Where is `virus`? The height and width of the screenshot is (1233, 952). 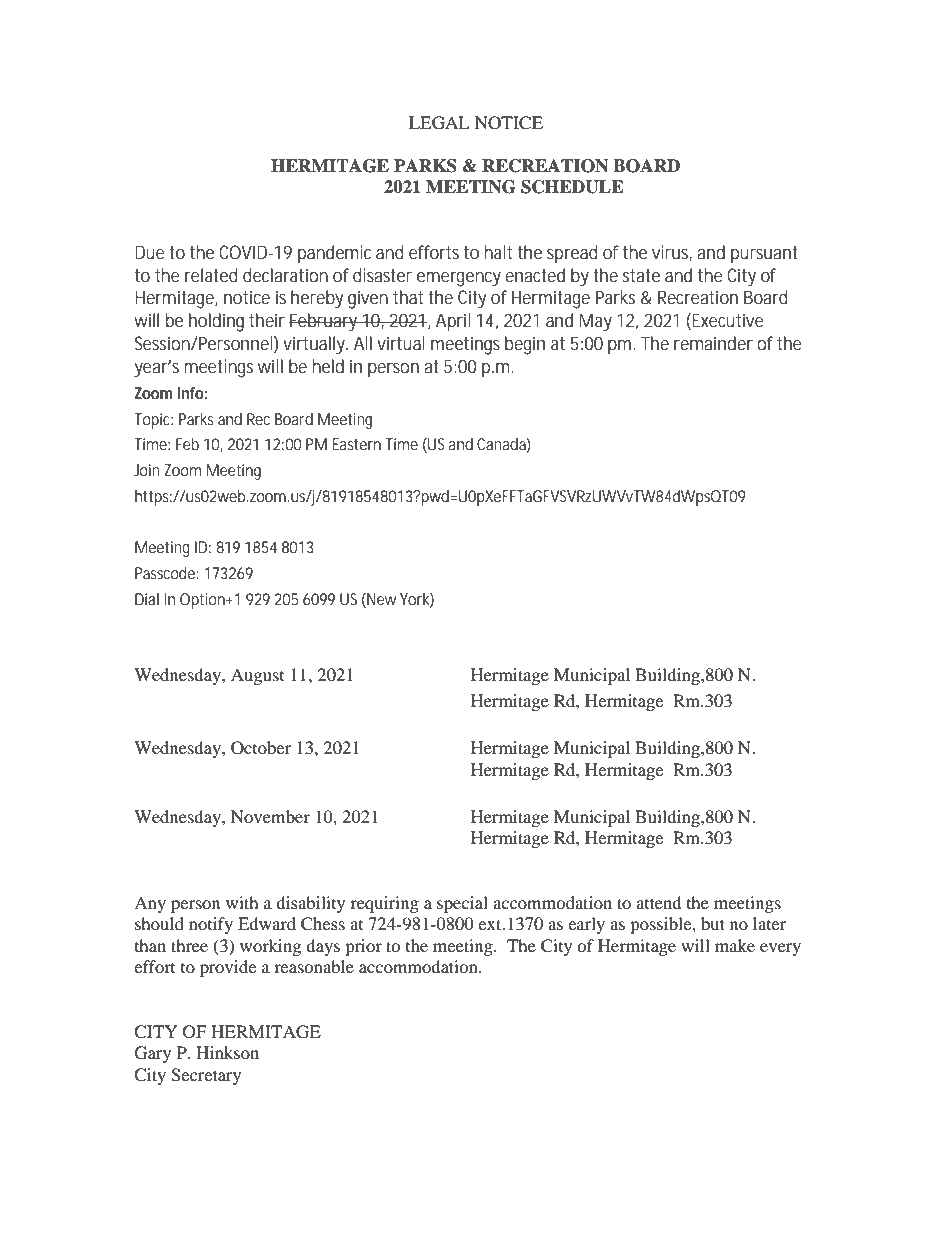
virus is located at coordinates (672, 253).
